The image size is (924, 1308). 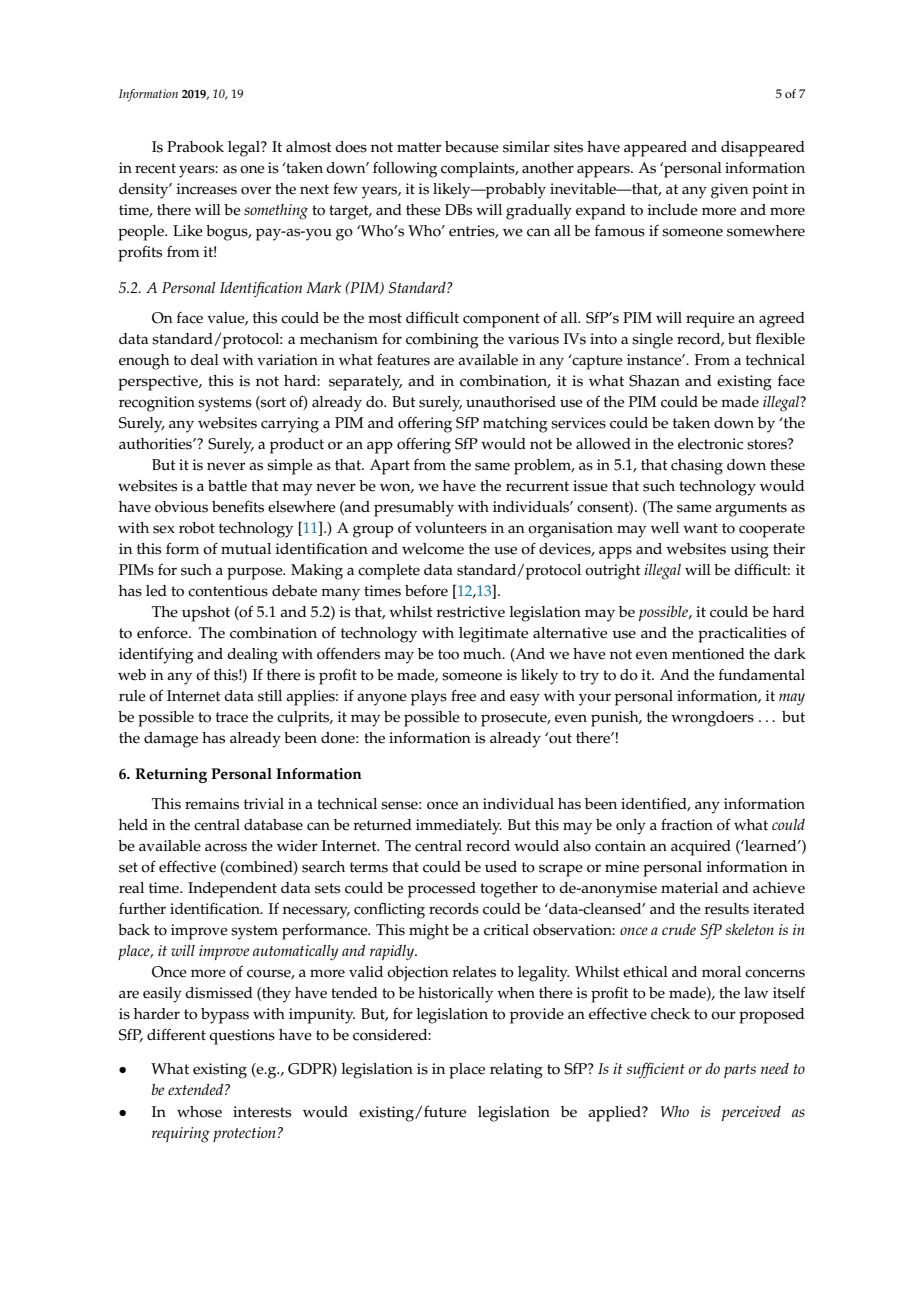 I want to click on fraction, so click(x=687, y=824).
